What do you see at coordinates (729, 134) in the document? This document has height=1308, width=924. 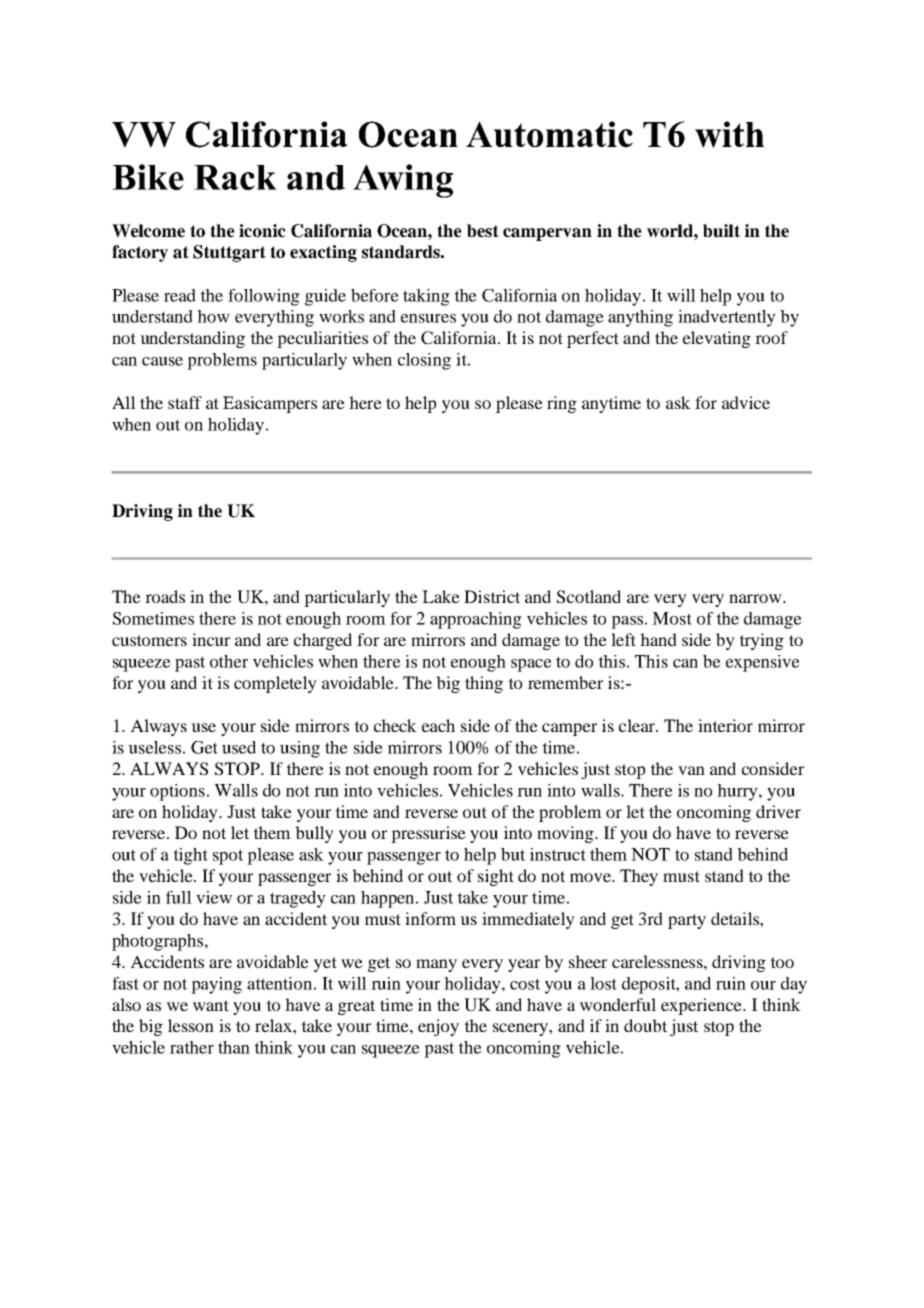 I see `with` at bounding box center [729, 134].
